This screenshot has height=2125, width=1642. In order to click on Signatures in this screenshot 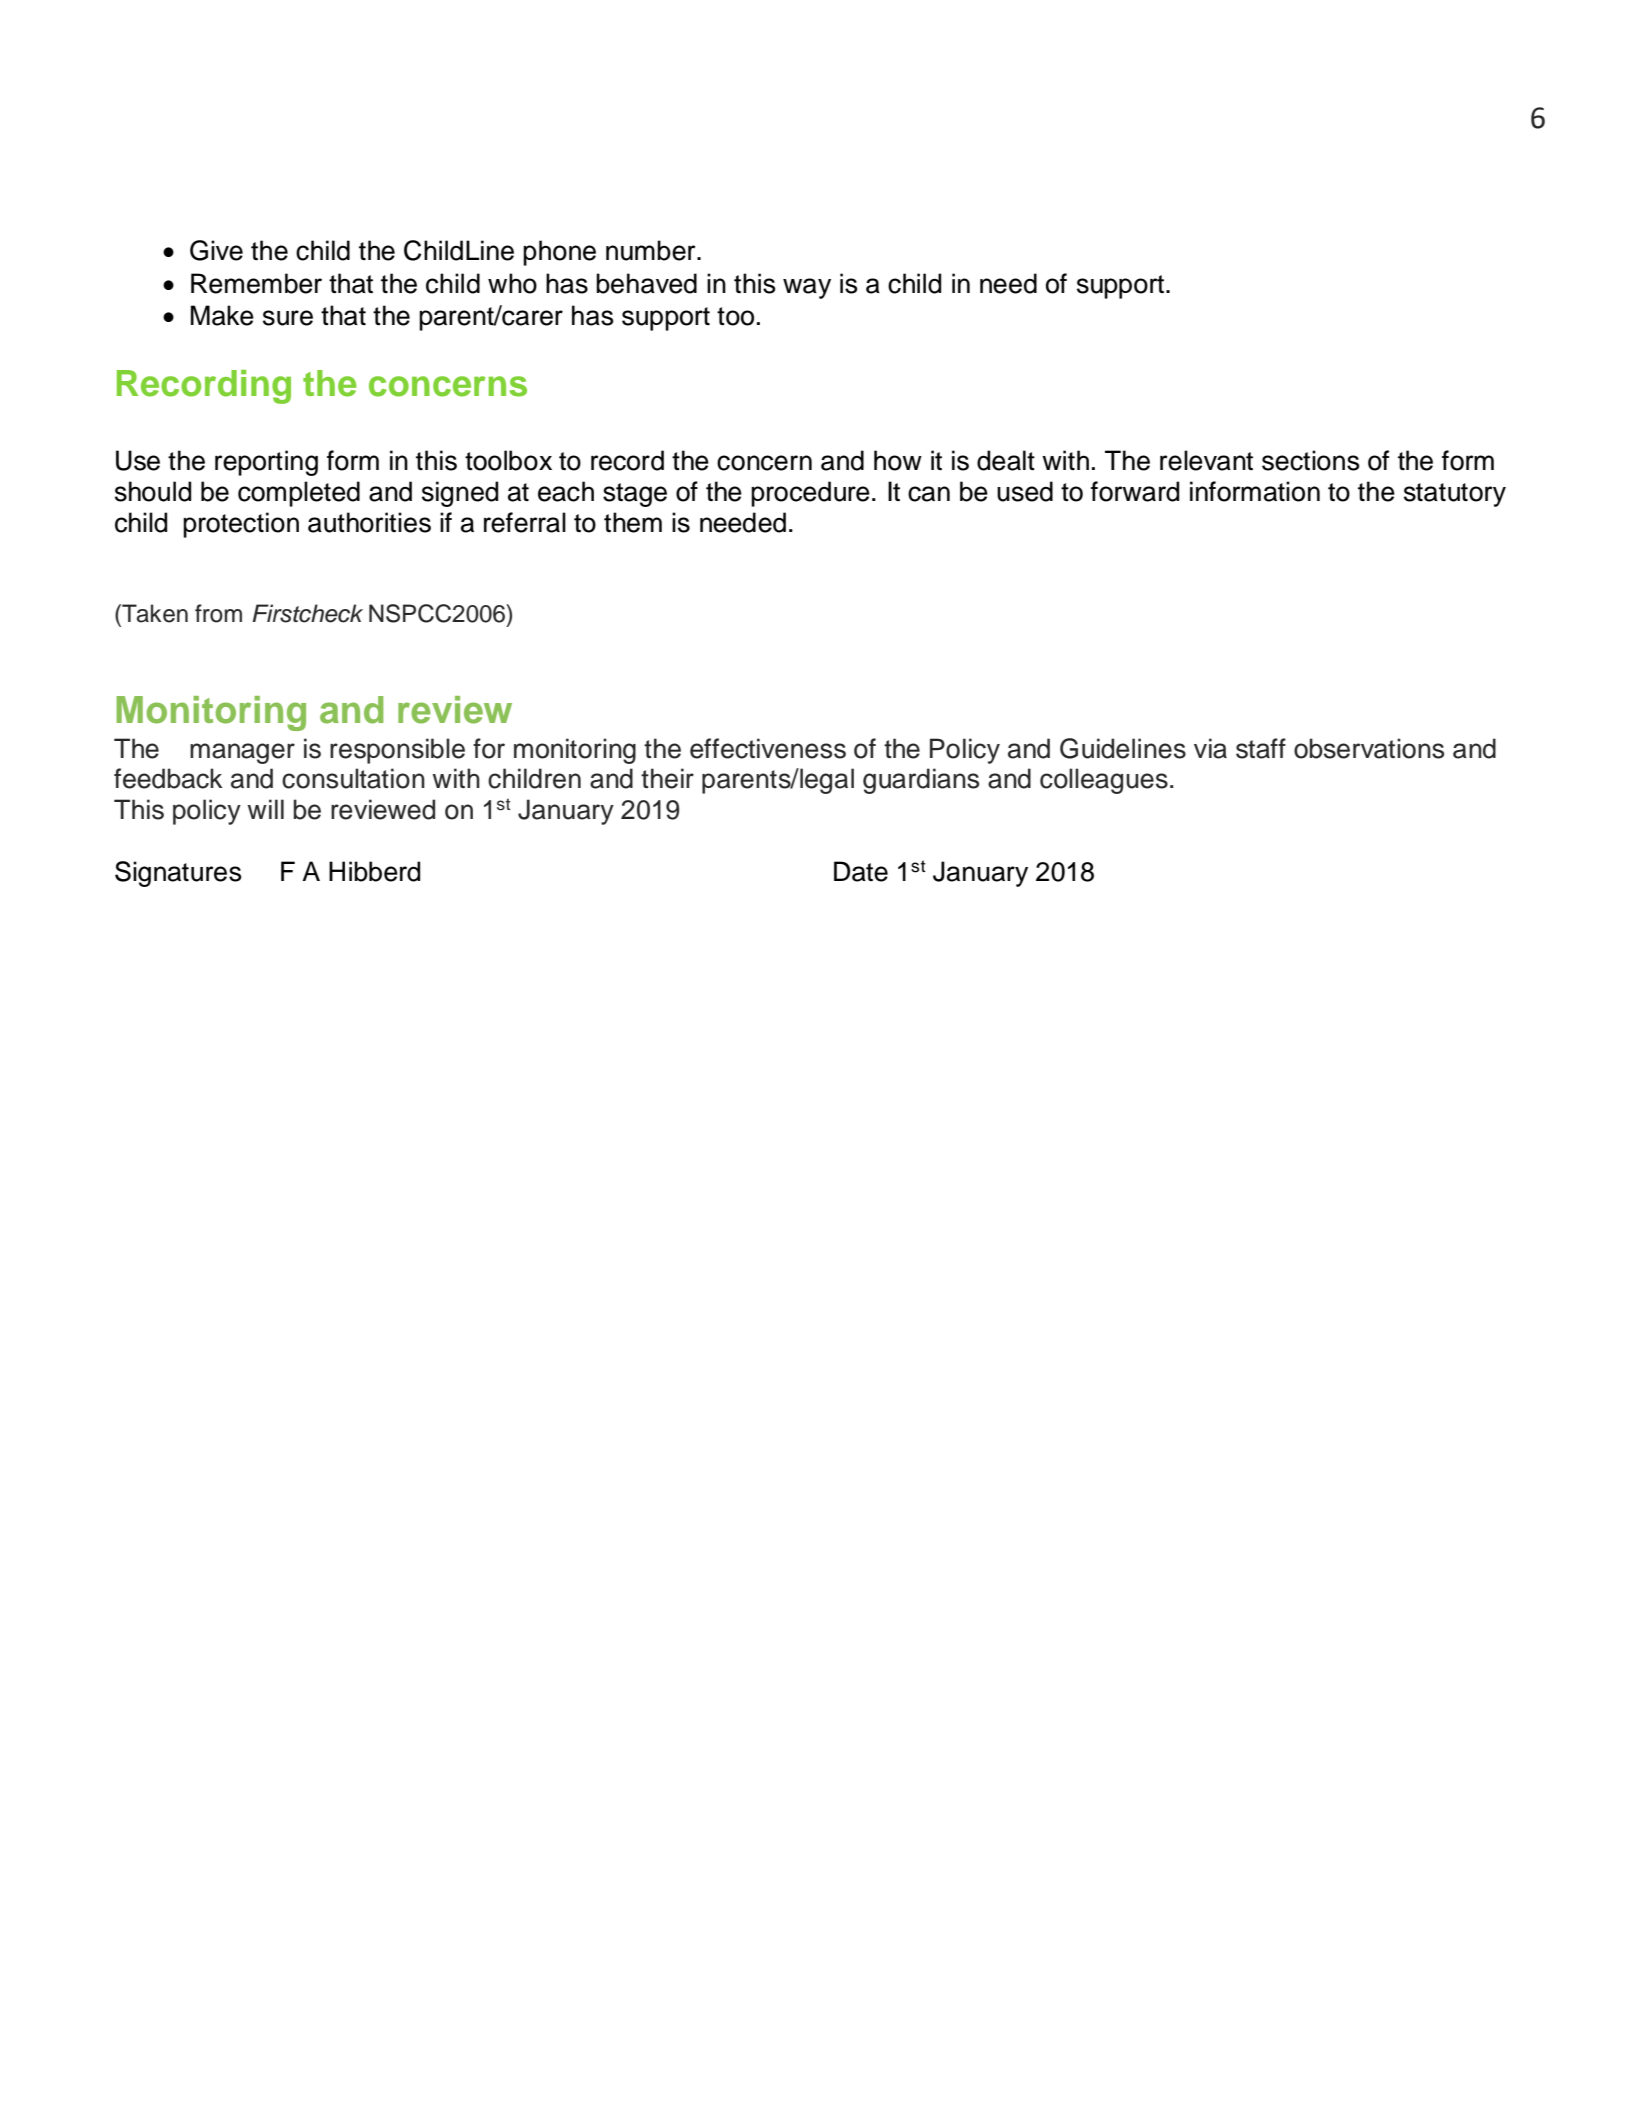, I will do `click(178, 874)`.
